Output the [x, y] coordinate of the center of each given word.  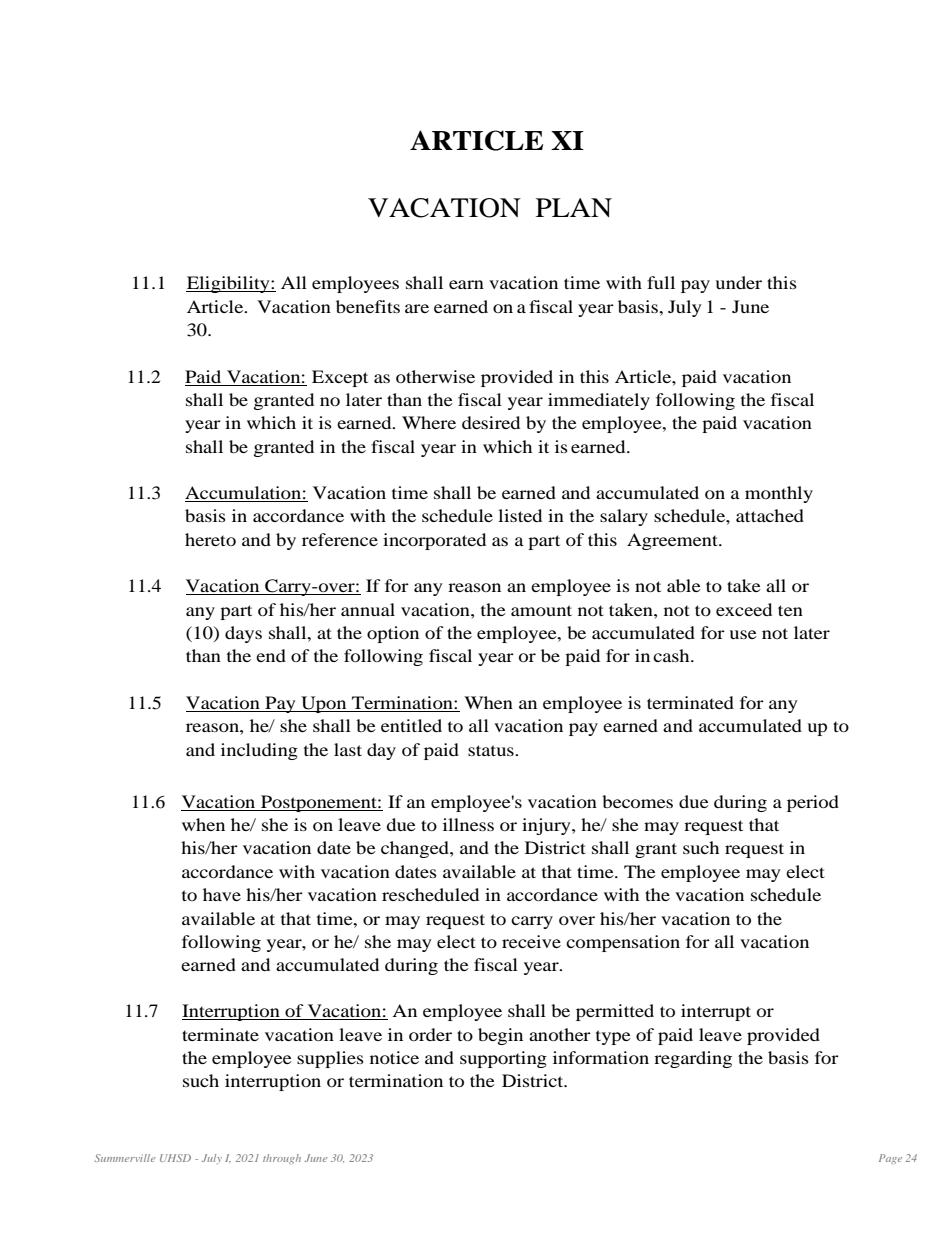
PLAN [574, 207]
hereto [210, 539]
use [743, 634]
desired [491, 422]
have [222, 894]
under [738, 282]
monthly [779, 494]
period [813, 803]
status [492, 750]
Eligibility [229, 284]
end [271, 655]
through [282, 1159]
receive [531, 941]
